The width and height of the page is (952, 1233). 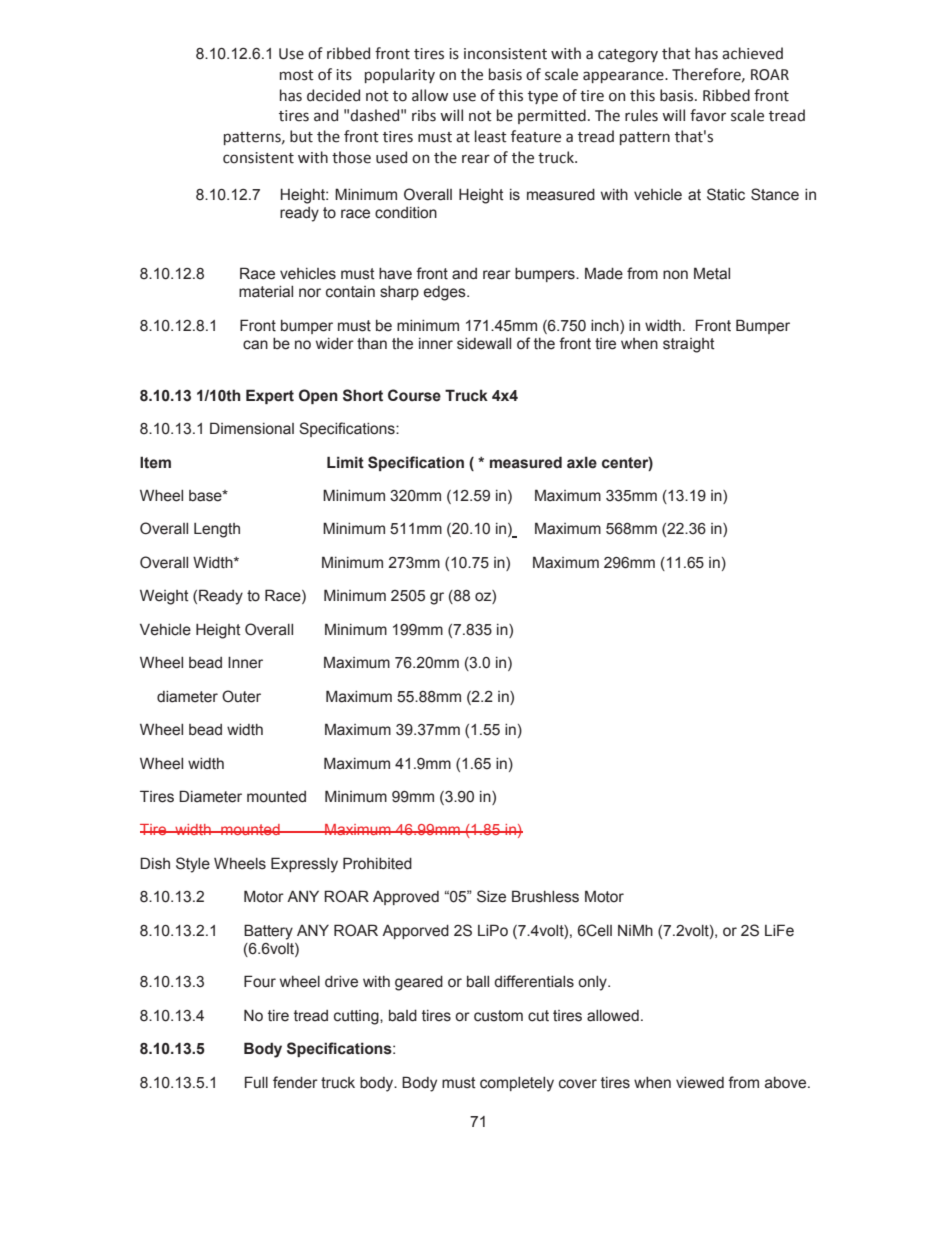 What do you see at coordinates (424, 115) in the page?
I see `ribs` at bounding box center [424, 115].
